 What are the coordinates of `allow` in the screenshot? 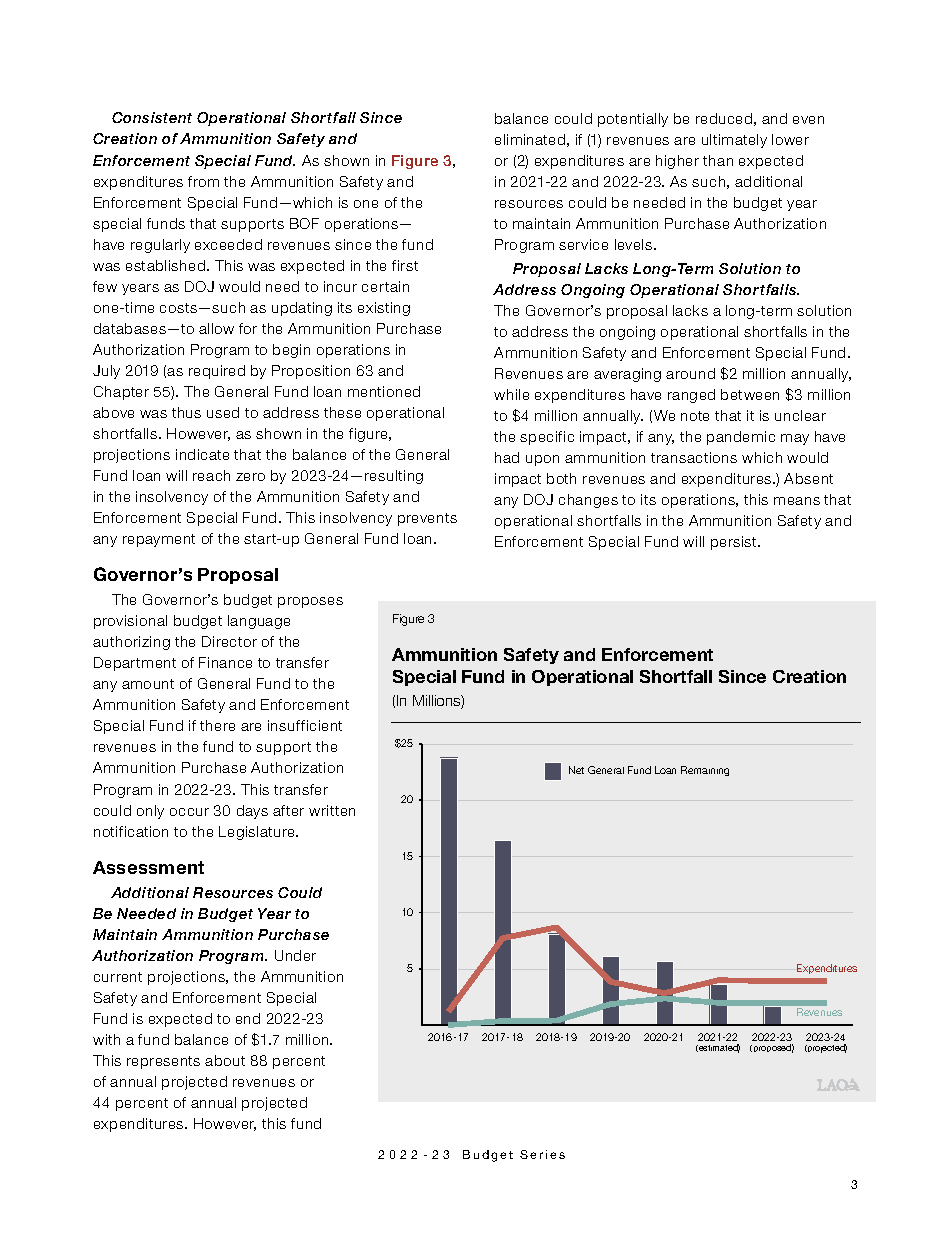 It's located at (216, 328).
